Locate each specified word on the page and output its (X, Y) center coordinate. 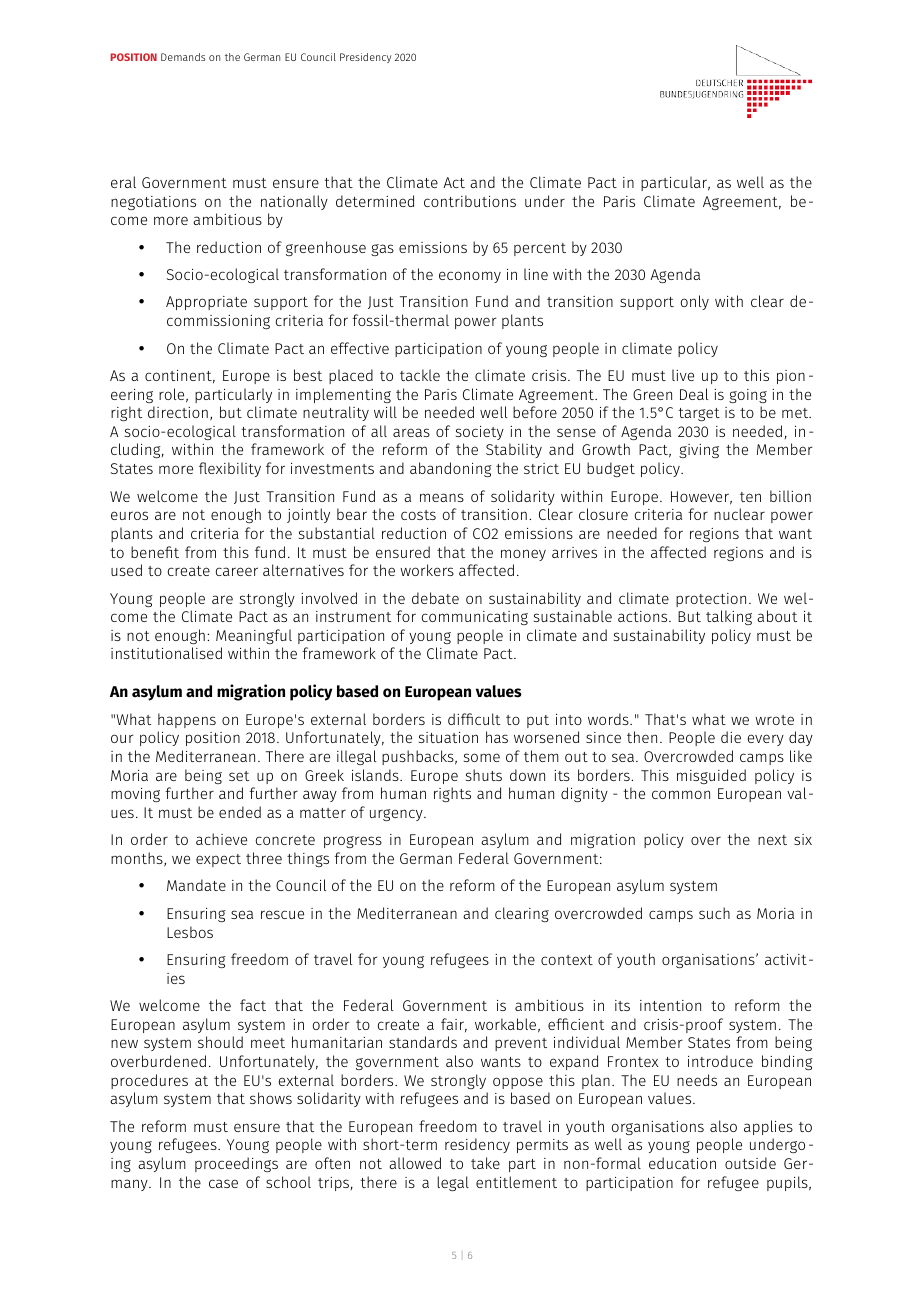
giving (699, 451)
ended (240, 812)
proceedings (236, 1164)
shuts (484, 775)
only (695, 302)
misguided (711, 776)
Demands (183, 57)
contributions (470, 201)
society (480, 433)
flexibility (230, 469)
